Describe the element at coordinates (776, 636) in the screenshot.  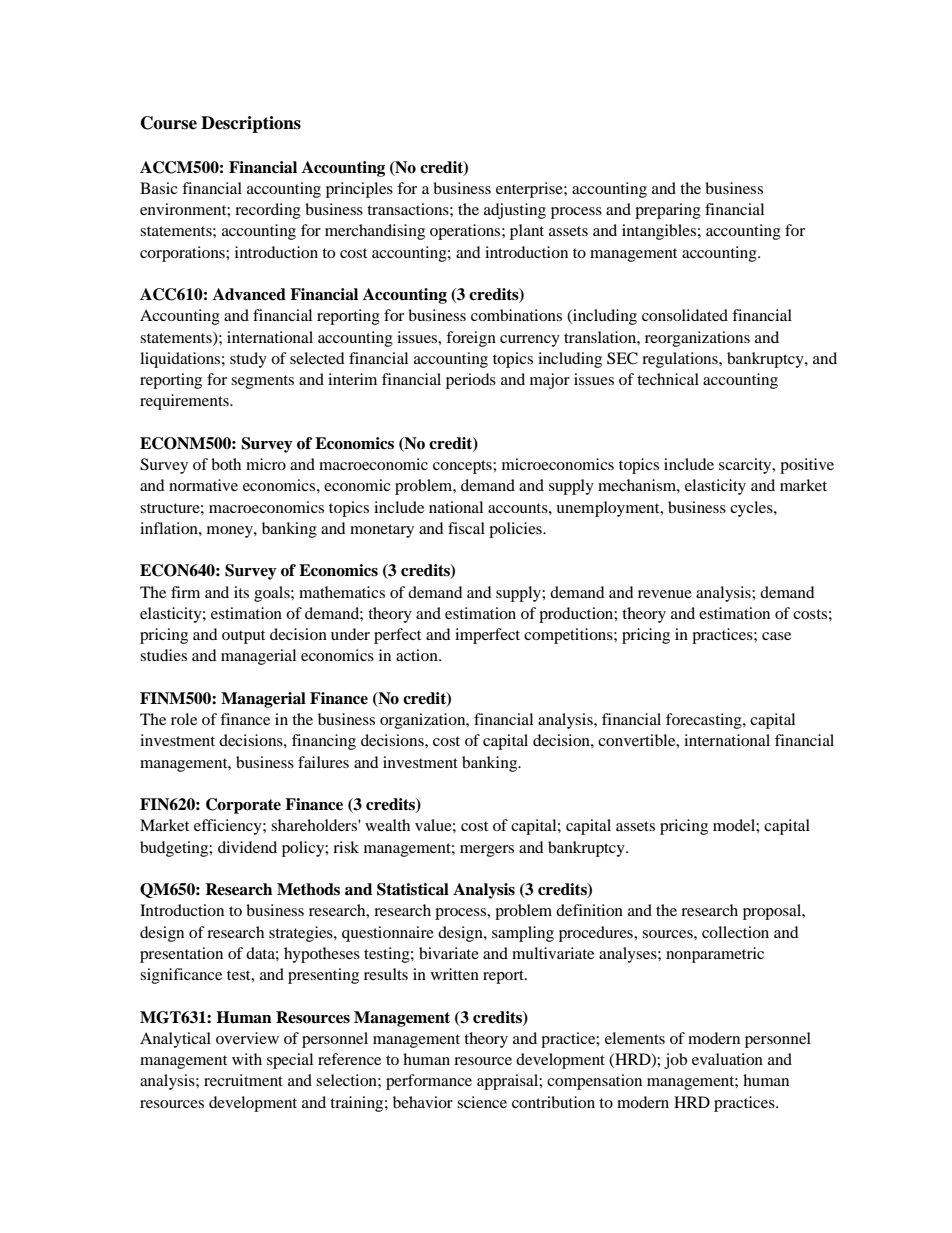
I see `case` at that location.
